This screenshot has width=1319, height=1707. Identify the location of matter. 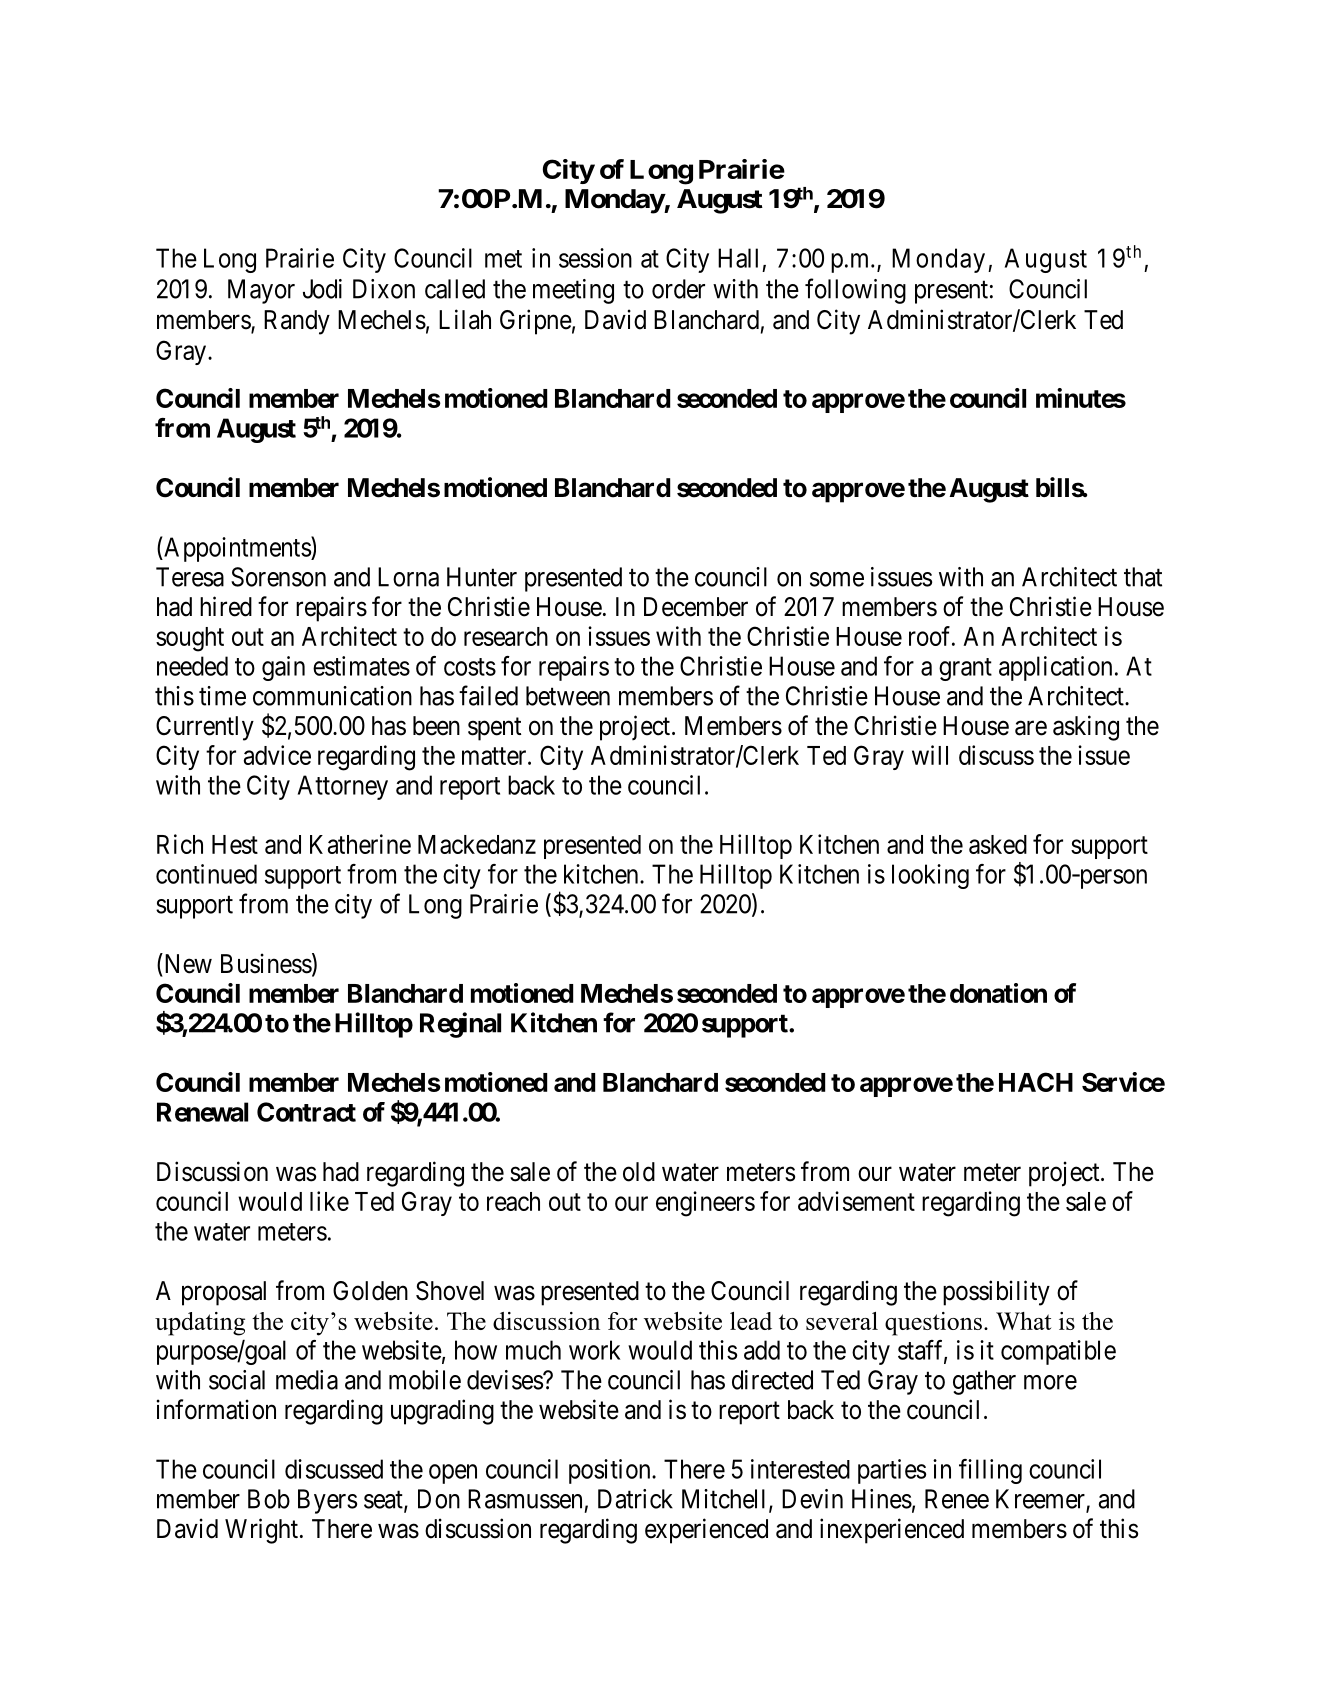
(495, 756).
